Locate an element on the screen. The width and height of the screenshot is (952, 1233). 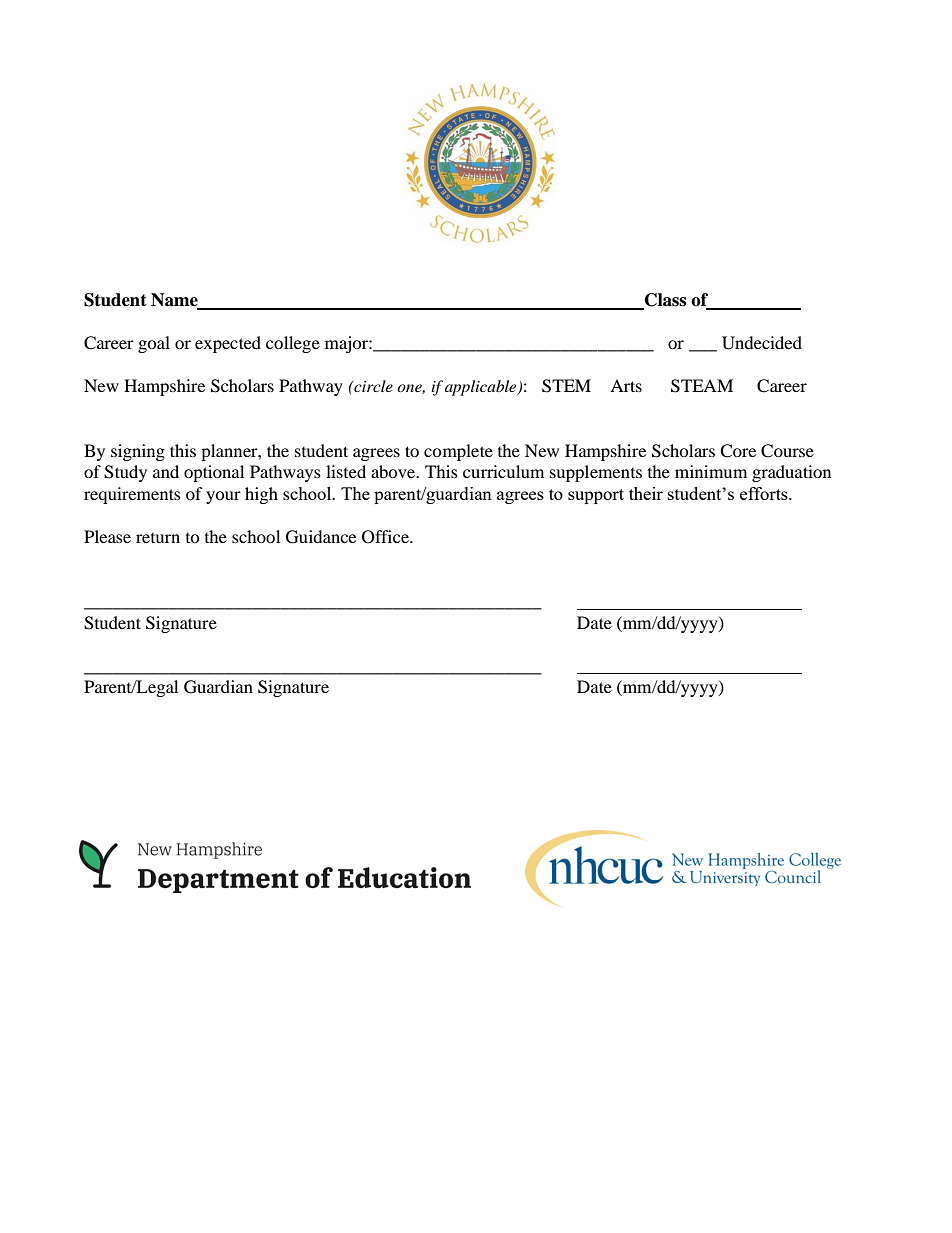
Undecided is located at coordinates (762, 343).
